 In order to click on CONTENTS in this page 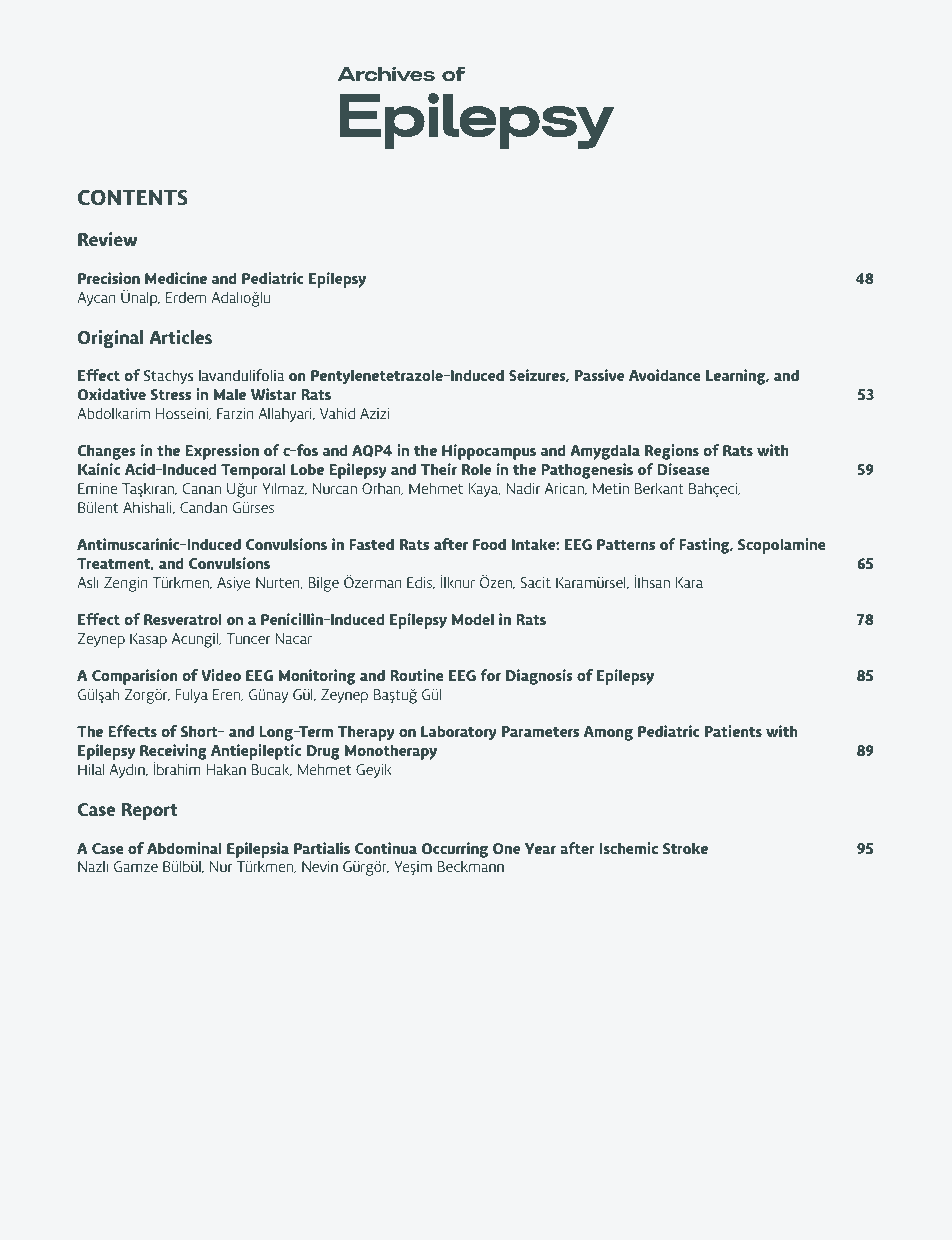, I will do `click(133, 197)`.
